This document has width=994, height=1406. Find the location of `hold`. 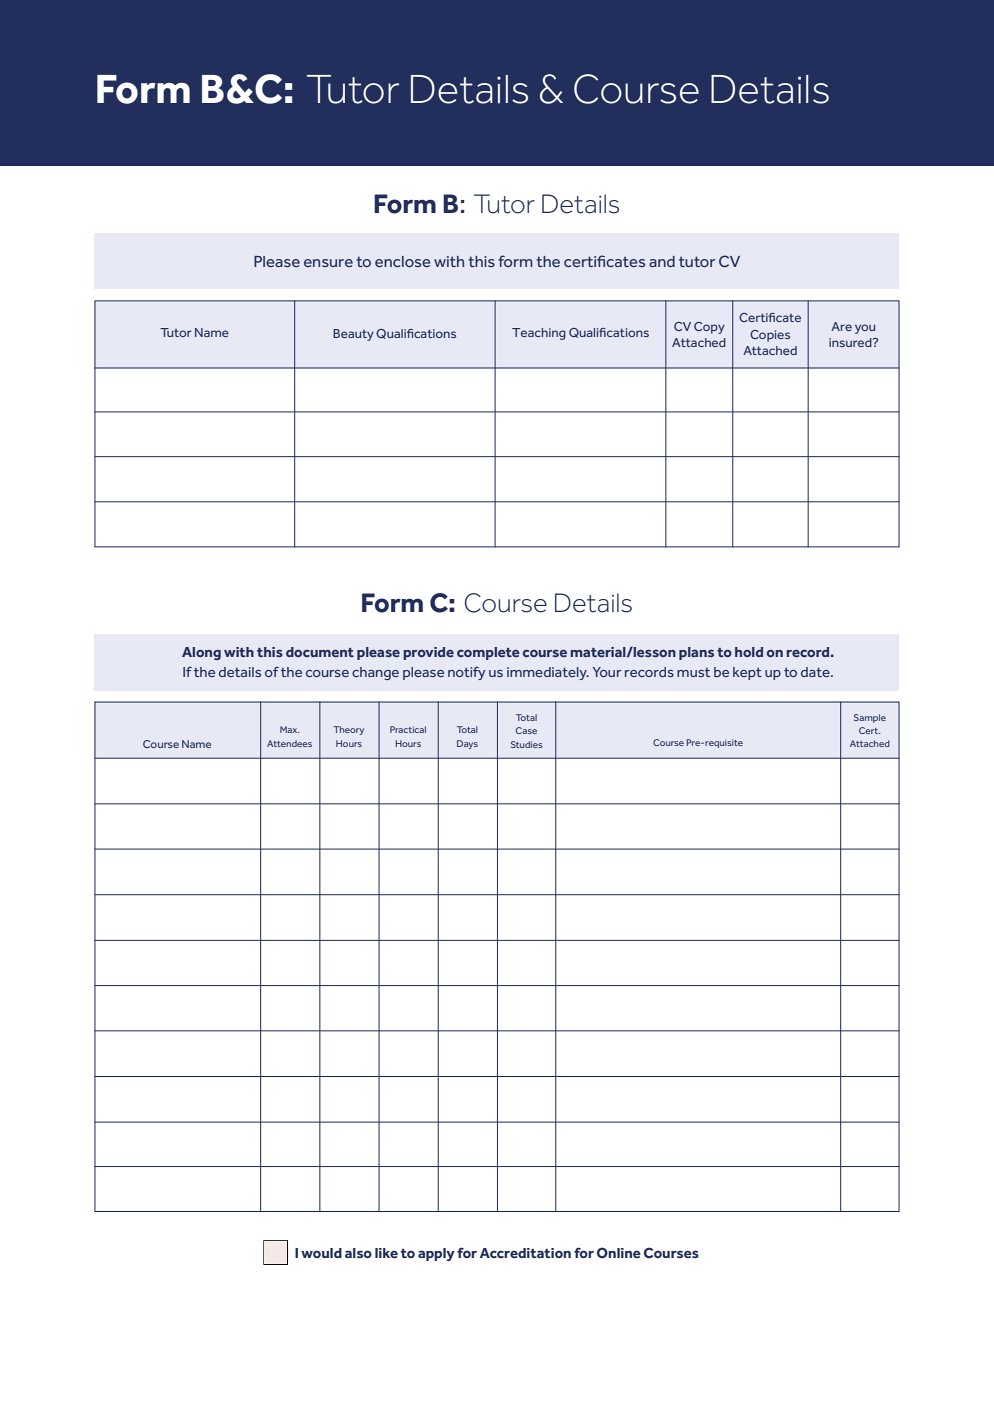

hold is located at coordinates (749, 652).
